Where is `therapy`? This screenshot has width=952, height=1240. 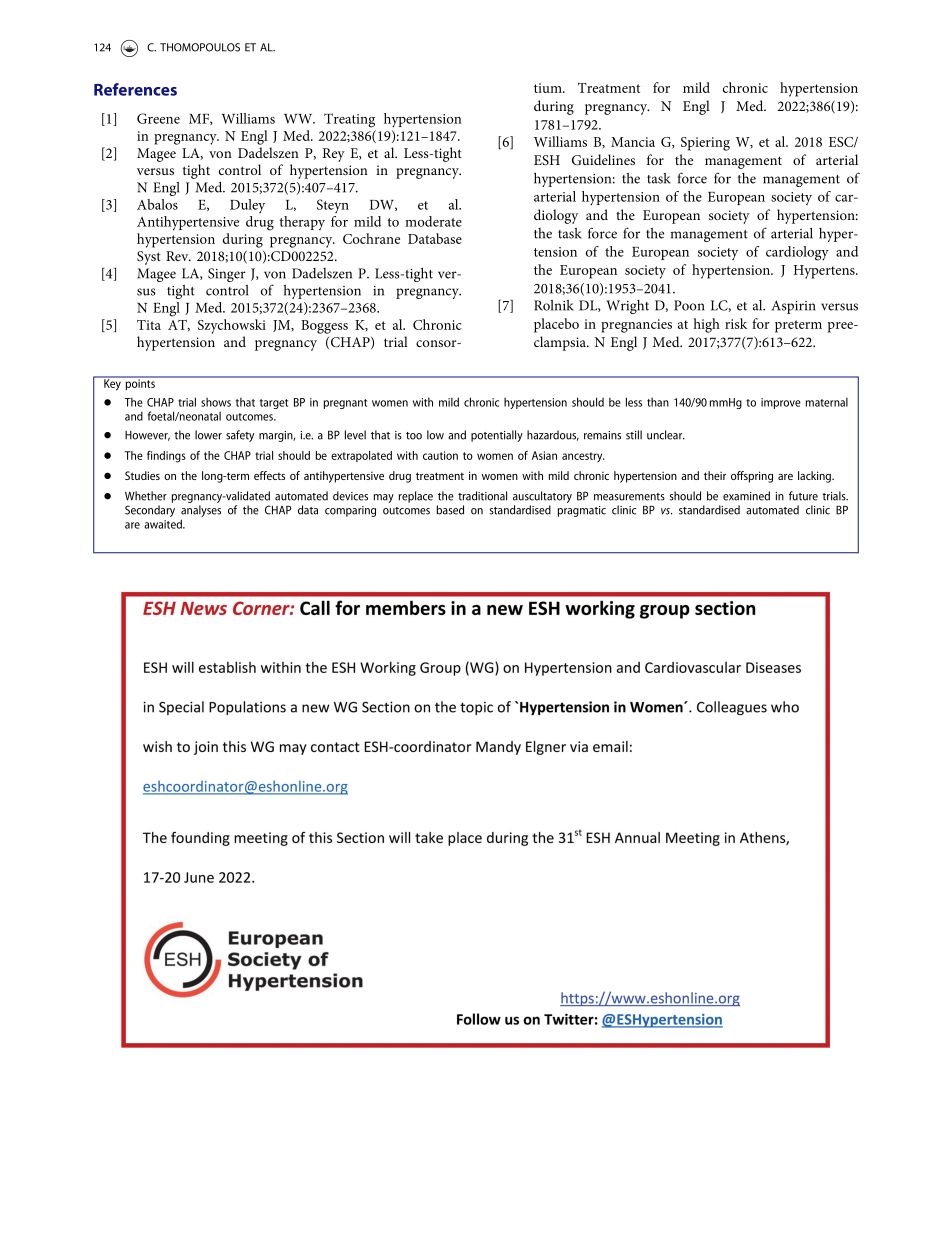
therapy is located at coordinates (302, 223).
